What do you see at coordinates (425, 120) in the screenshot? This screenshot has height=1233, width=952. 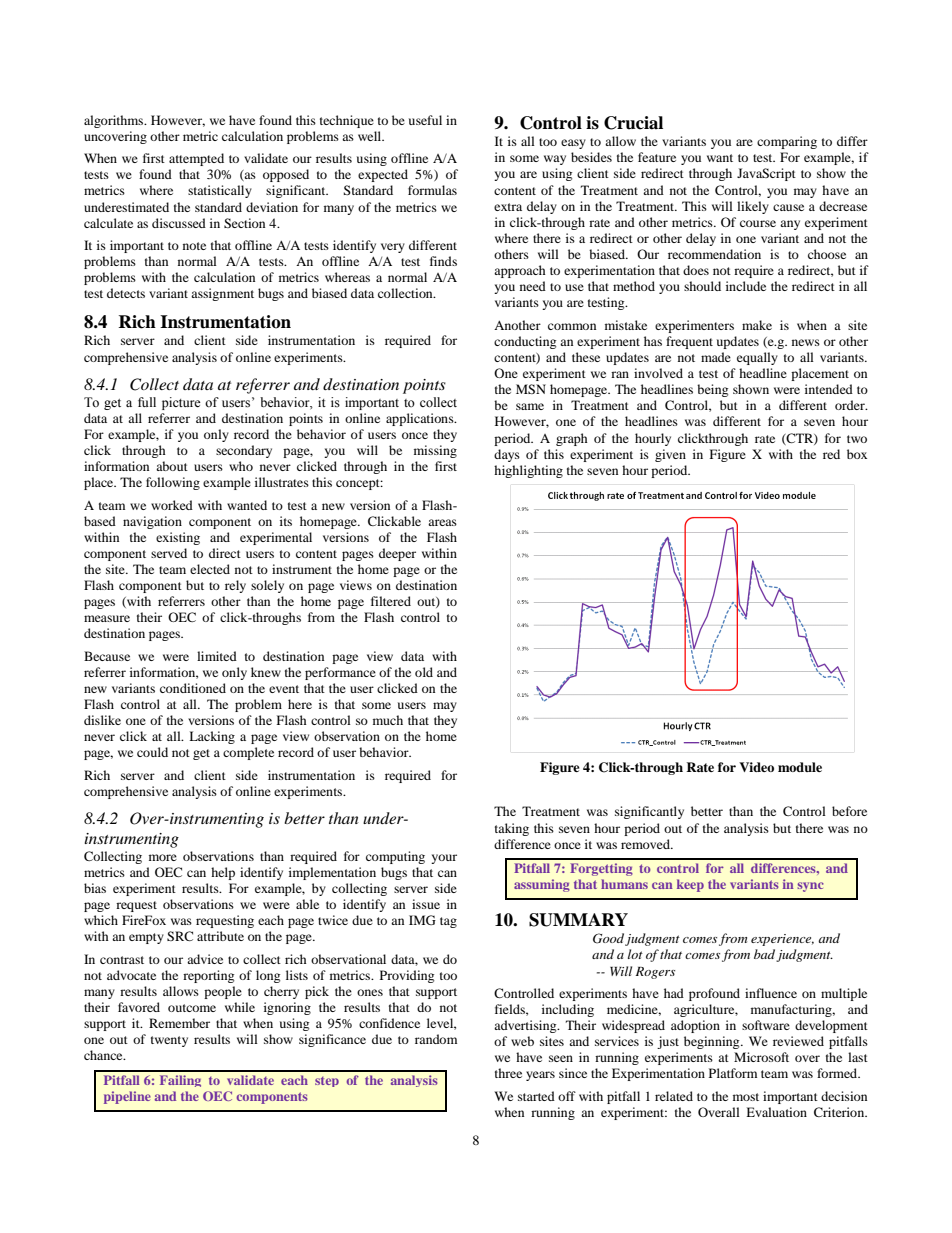 I see `useful` at bounding box center [425, 120].
